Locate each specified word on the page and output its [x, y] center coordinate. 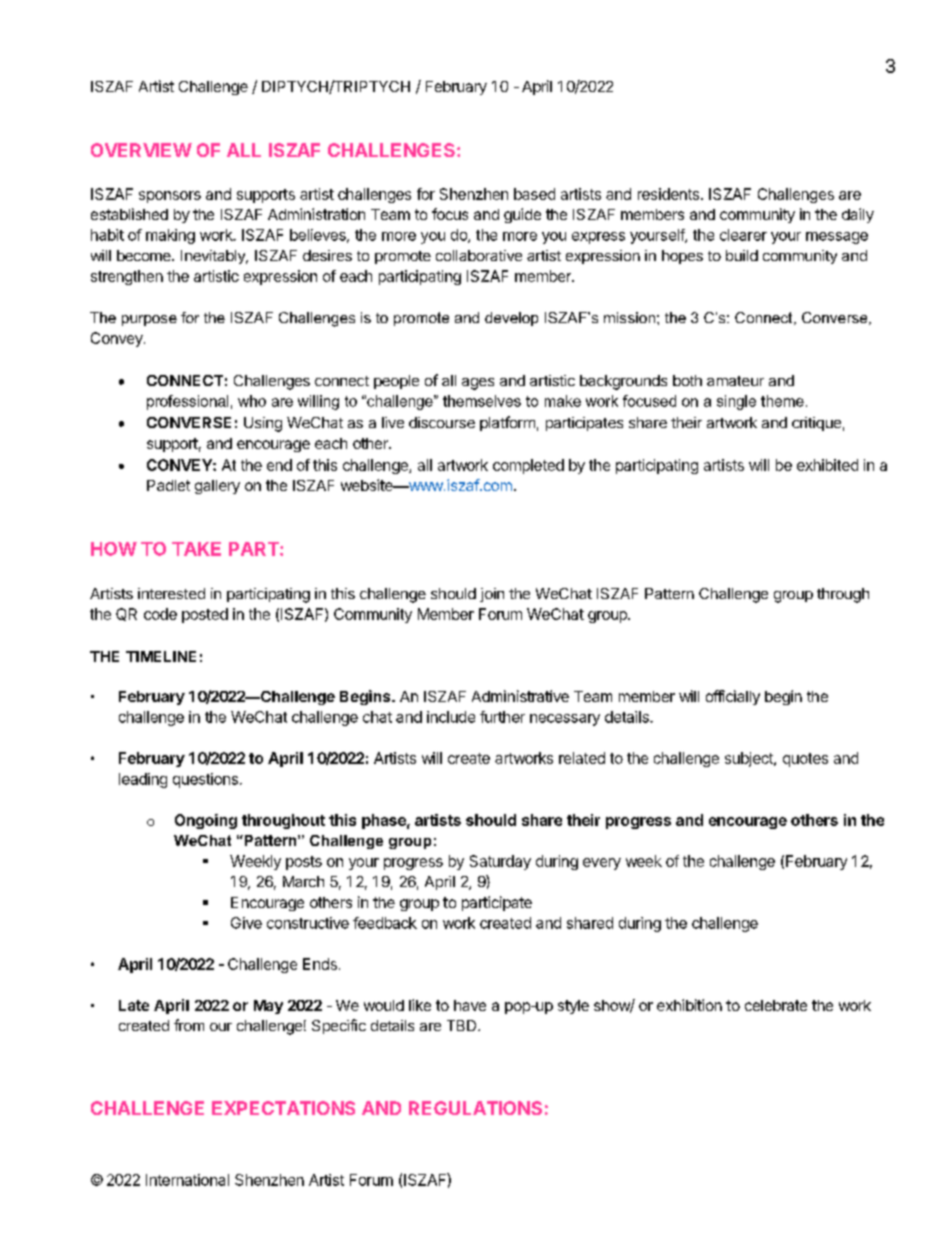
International [187, 1180]
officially [733, 697]
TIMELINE [161, 656]
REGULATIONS [475, 1108]
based [534, 194]
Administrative [520, 696]
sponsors [170, 197]
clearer [743, 235]
